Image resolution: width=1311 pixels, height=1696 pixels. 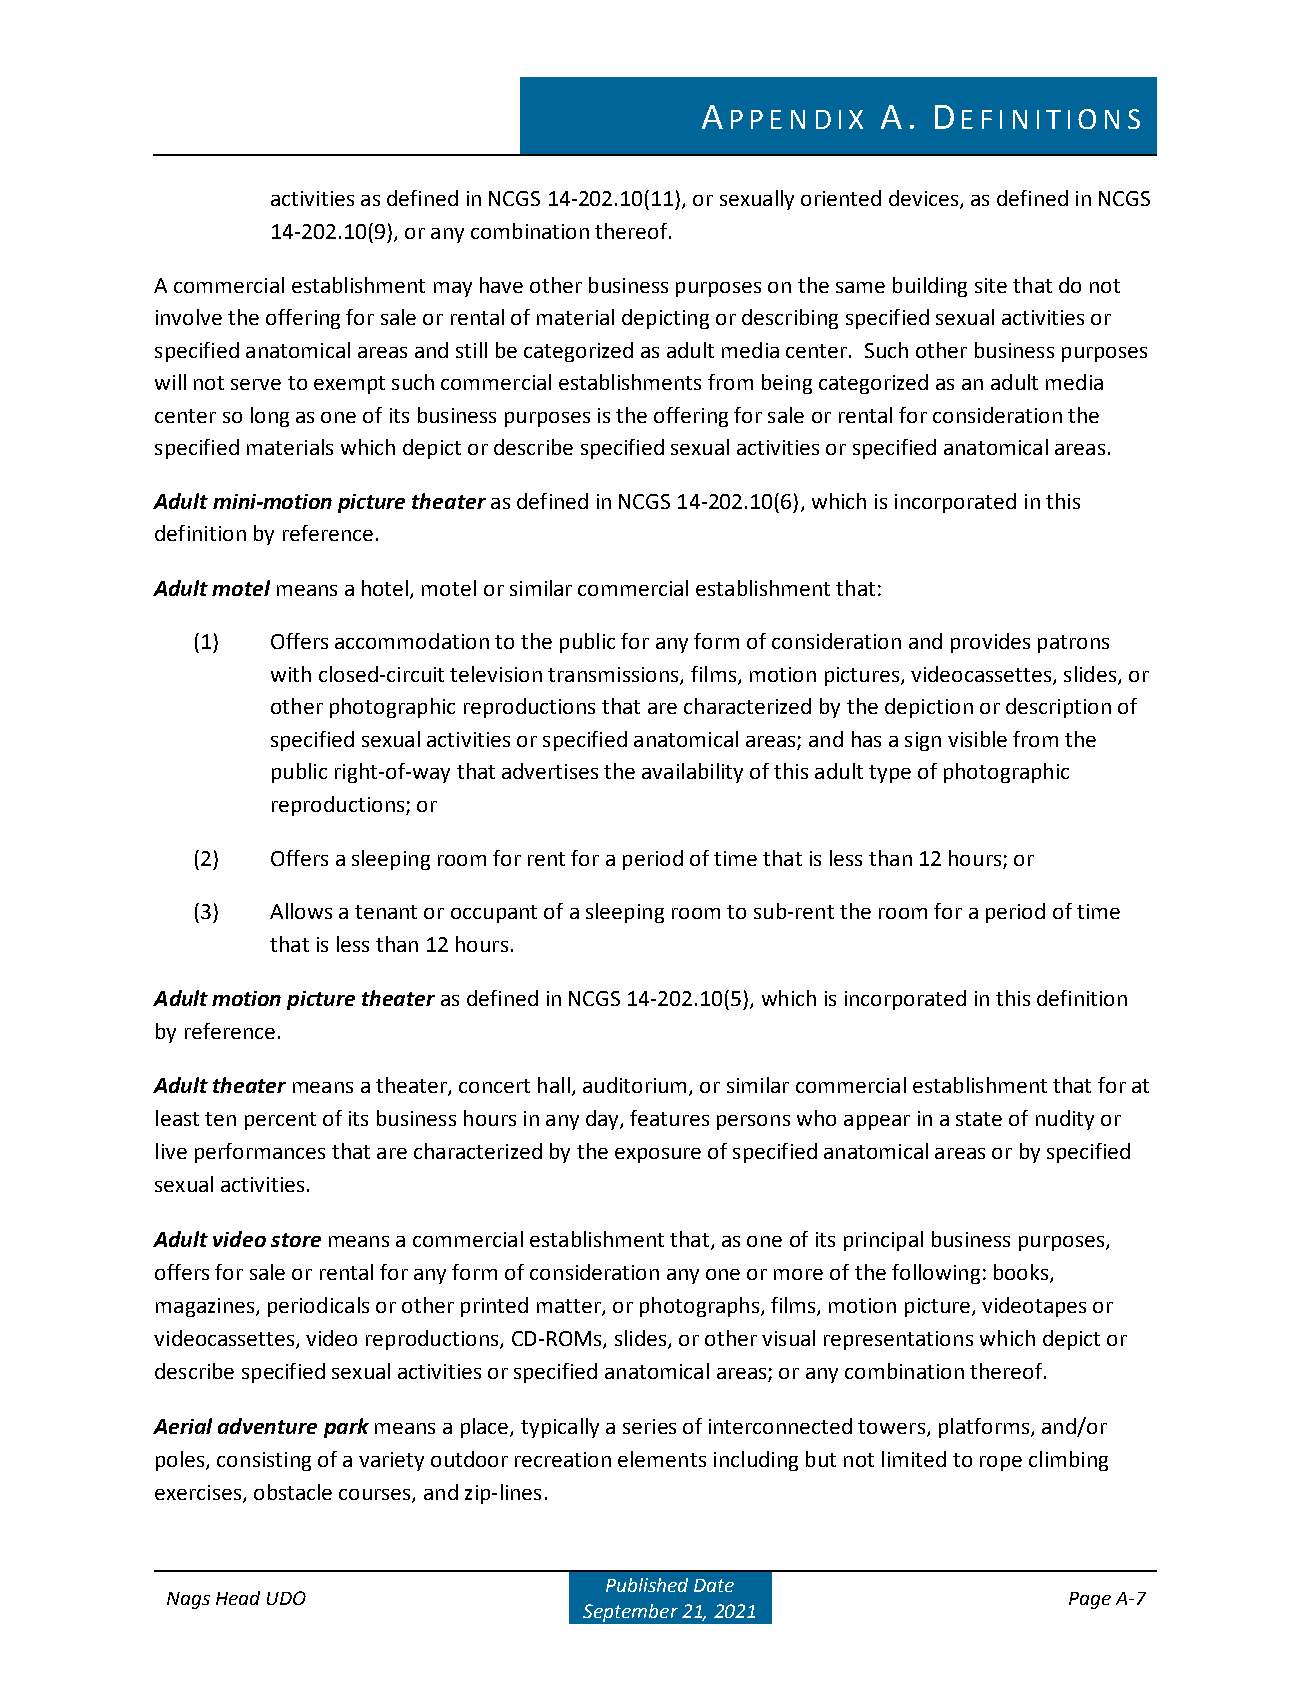 What do you see at coordinates (301, 911) in the page?
I see `Allows` at bounding box center [301, 911].
